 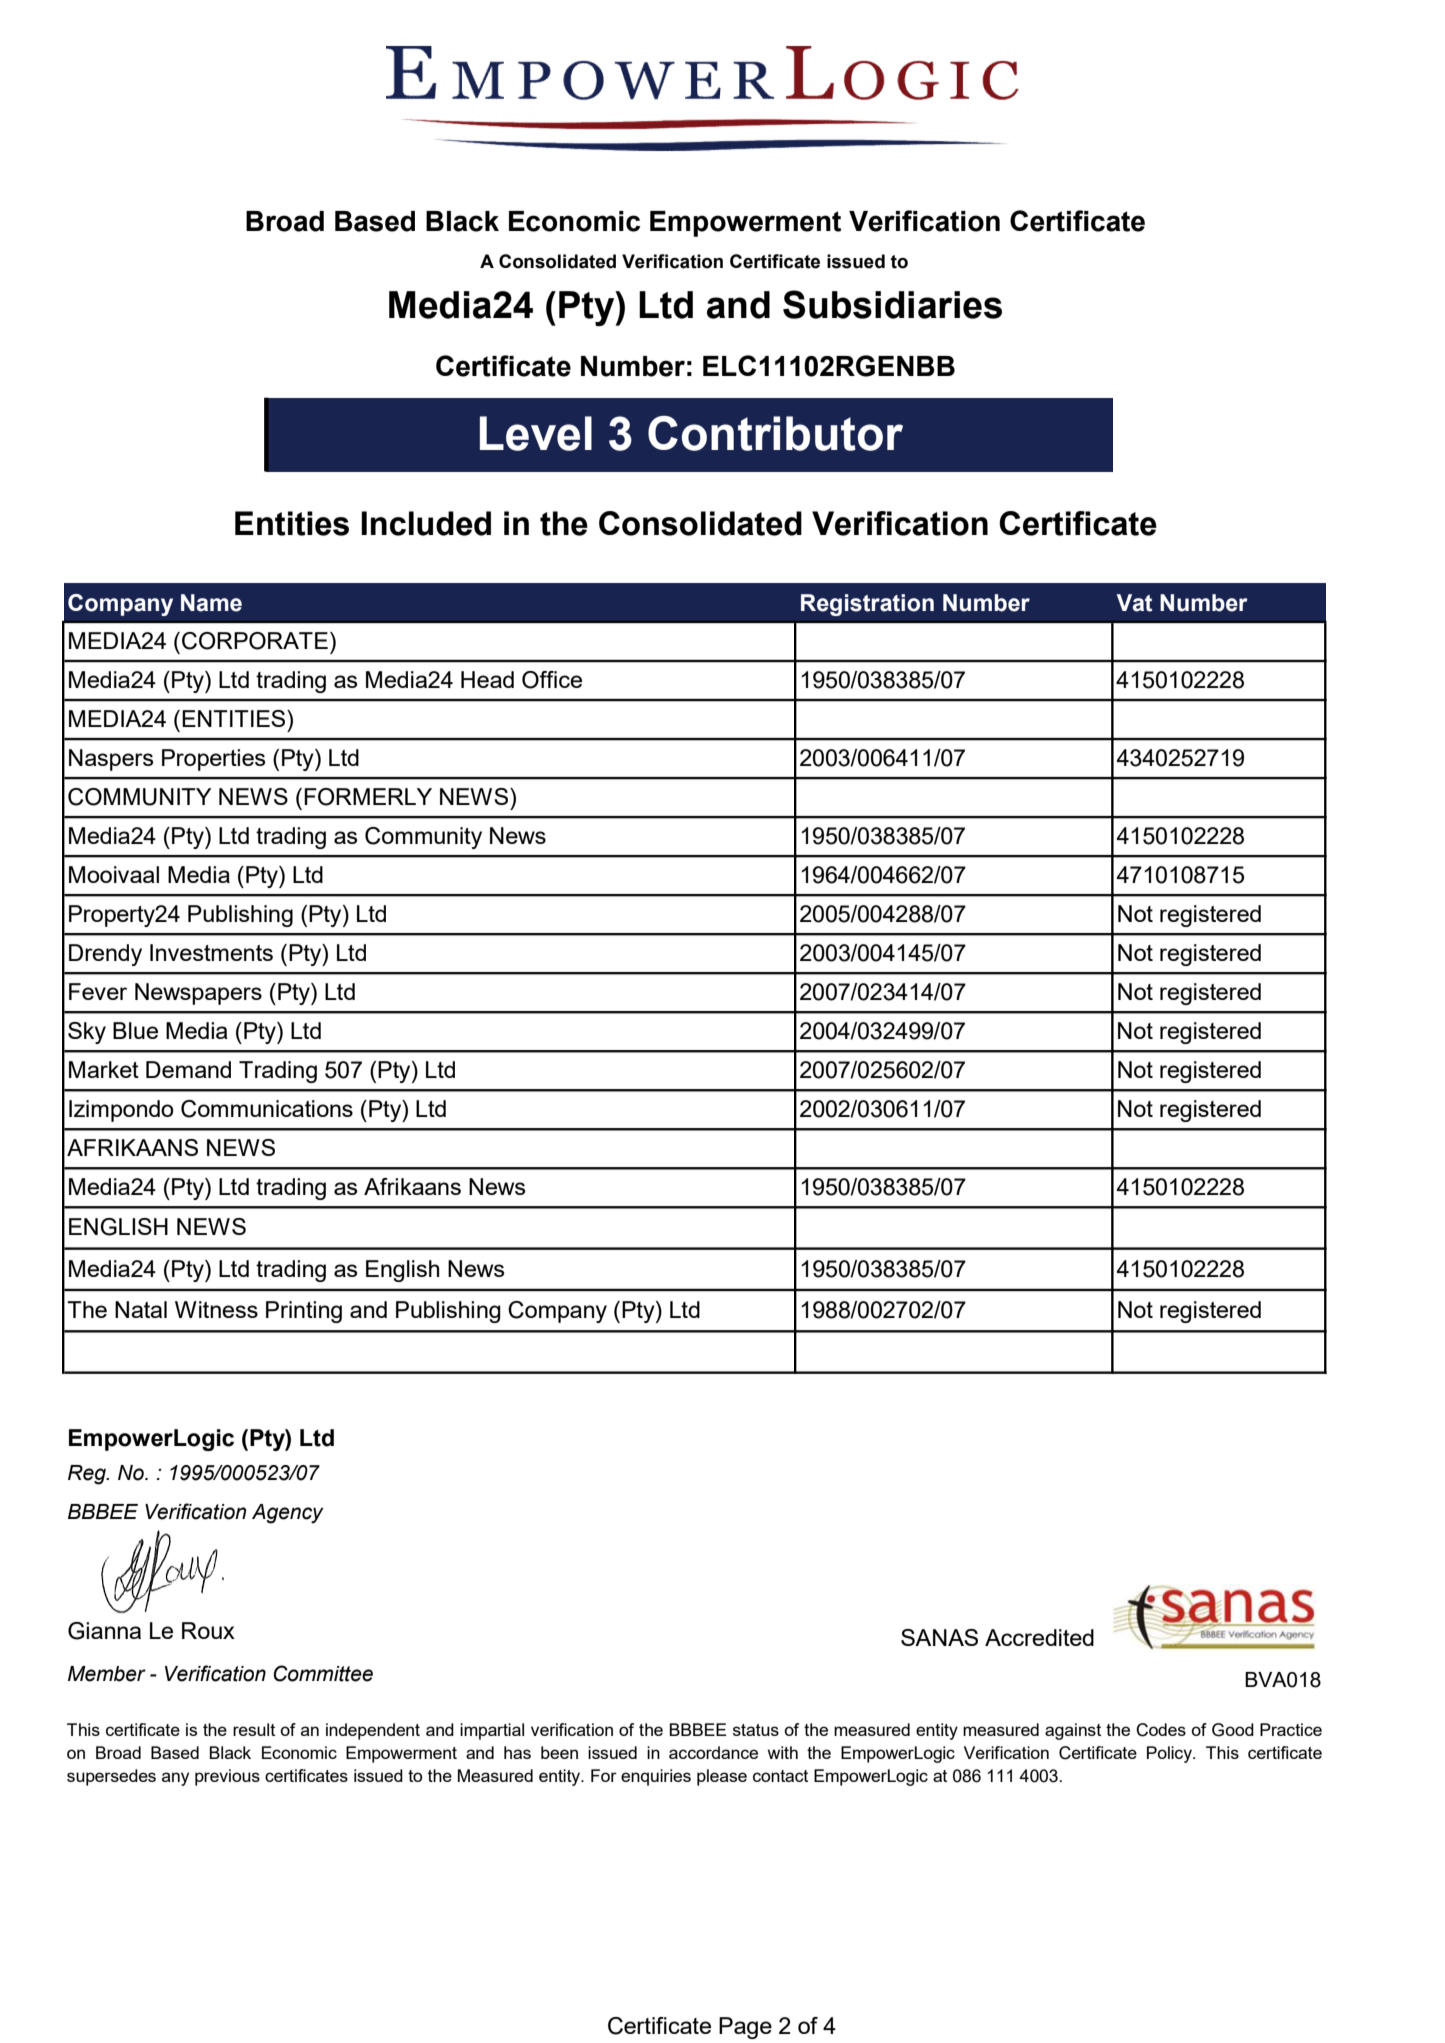 What do you see at coordinates (1134, 603) in the image?
I see `Vat` at bounding box center [1134, 603].
